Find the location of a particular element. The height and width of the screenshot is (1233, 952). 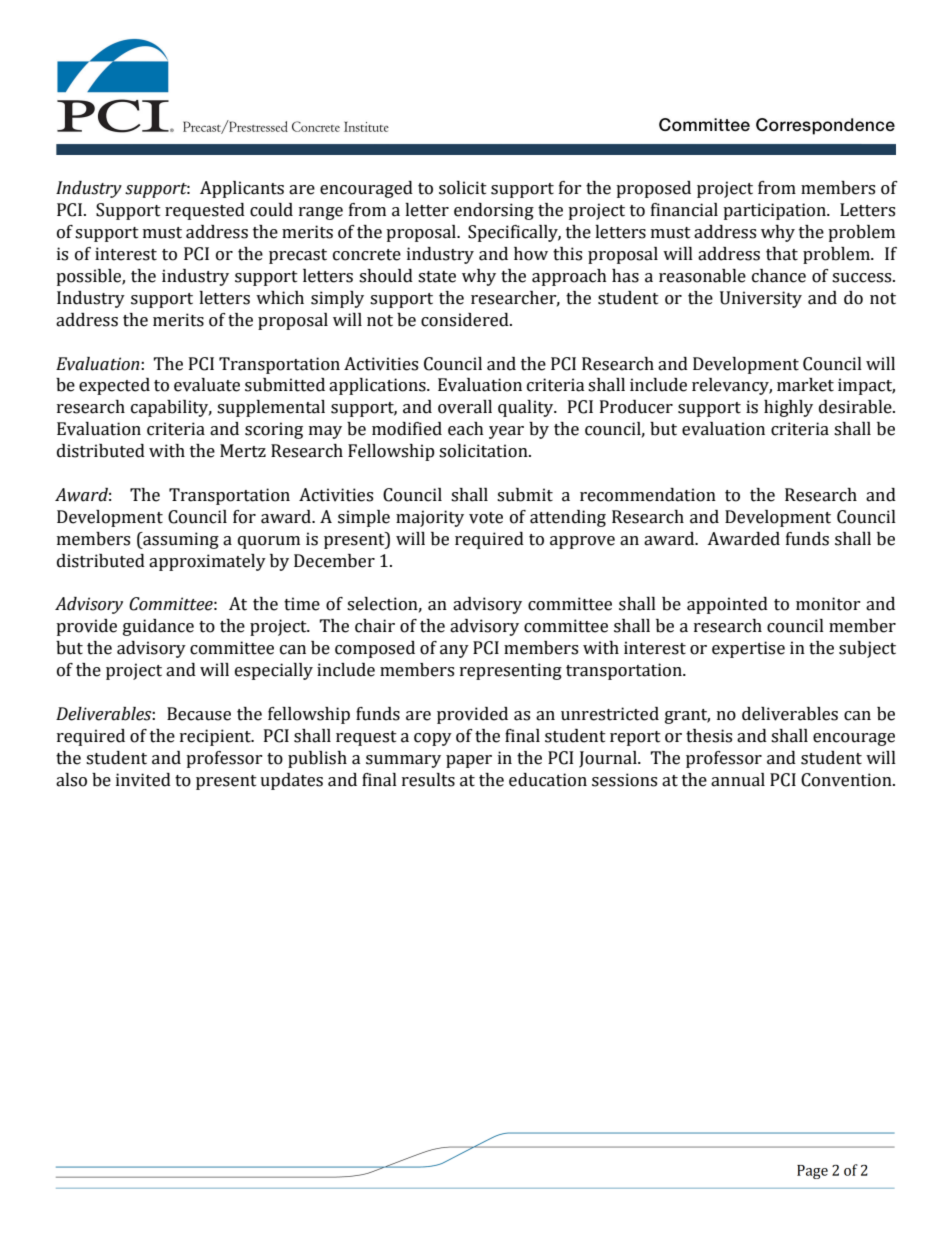

Because is located at coordinates (199, 714).
